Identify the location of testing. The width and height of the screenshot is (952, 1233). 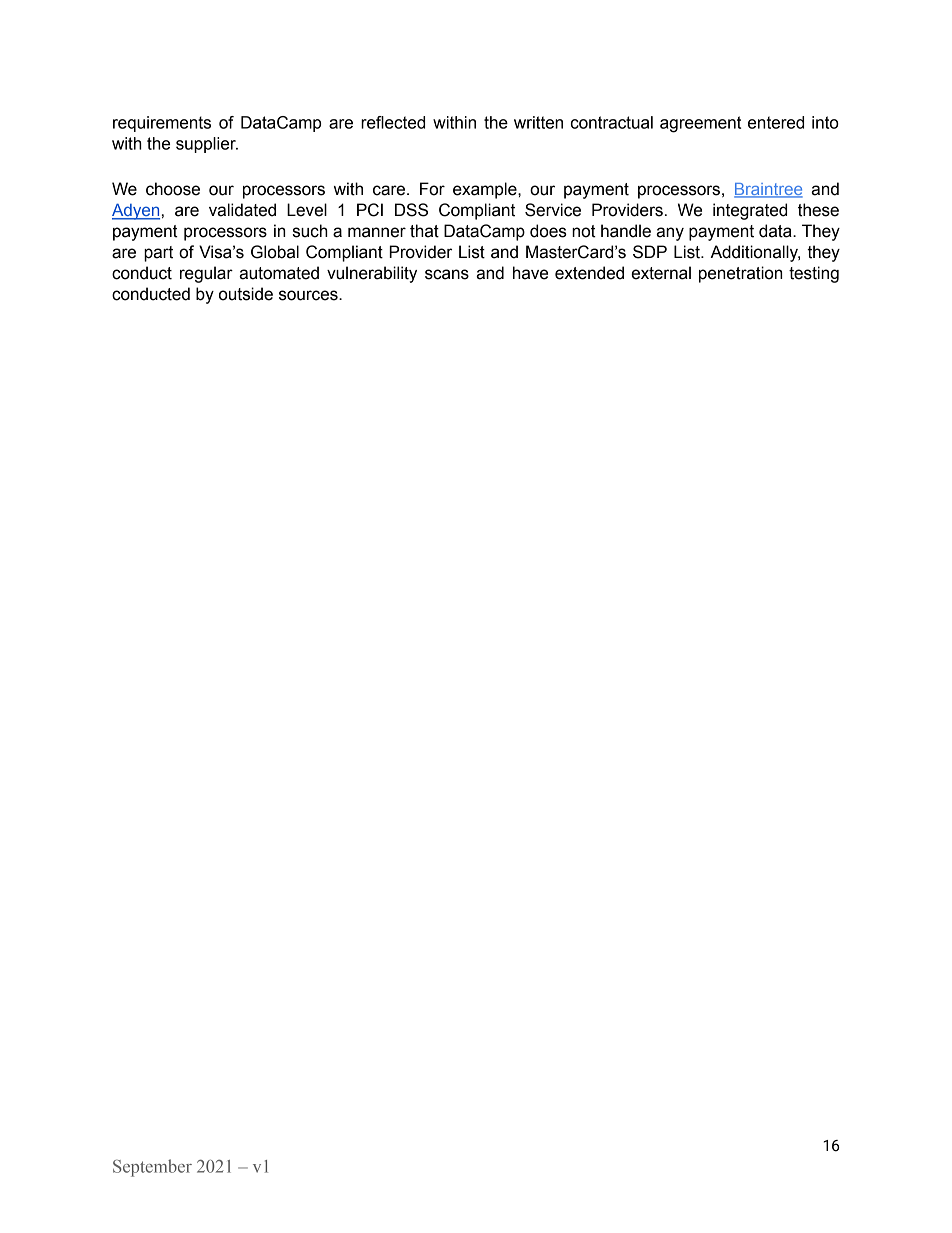
(814, 274).
